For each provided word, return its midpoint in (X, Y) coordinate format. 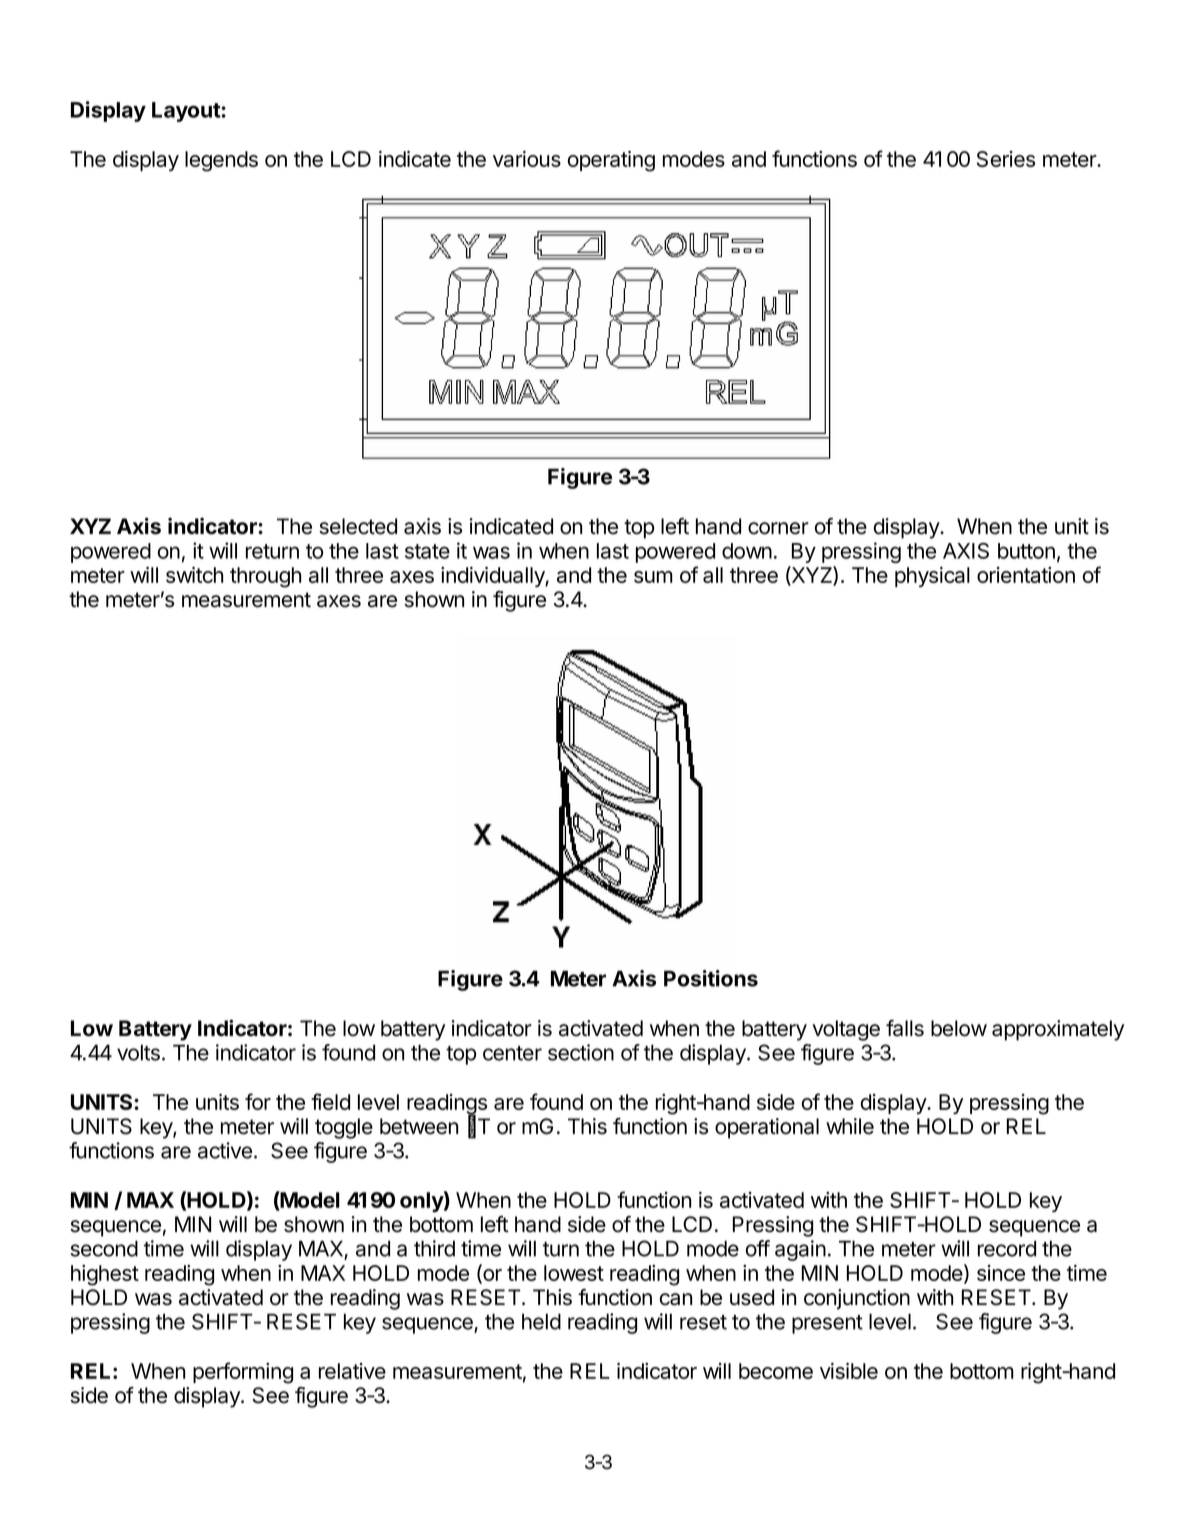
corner (778, 528)
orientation (1026, 575)
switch (194, 575)
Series (1005, 159)
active (225, 1150)
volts (138, 1052)
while (850, 1126)
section (581, 1052)
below (959, 1028)
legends (221, 161)
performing (243, 1373)
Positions (711, 978)
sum (653, 577)
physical (932, 577)
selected (358, 526)
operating (611, 161)
